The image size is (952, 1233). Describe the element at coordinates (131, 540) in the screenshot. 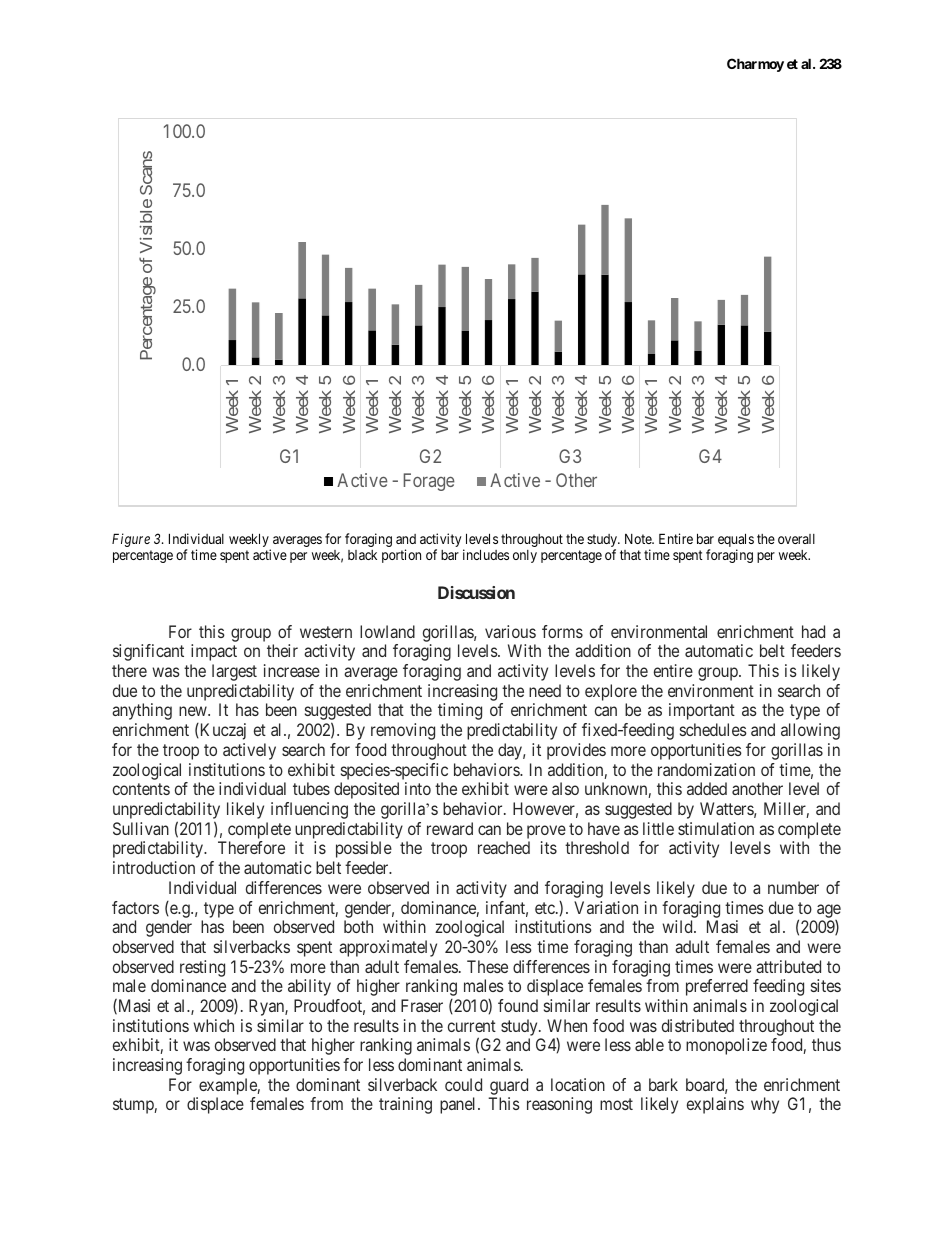

I see `Figure` at that location.
